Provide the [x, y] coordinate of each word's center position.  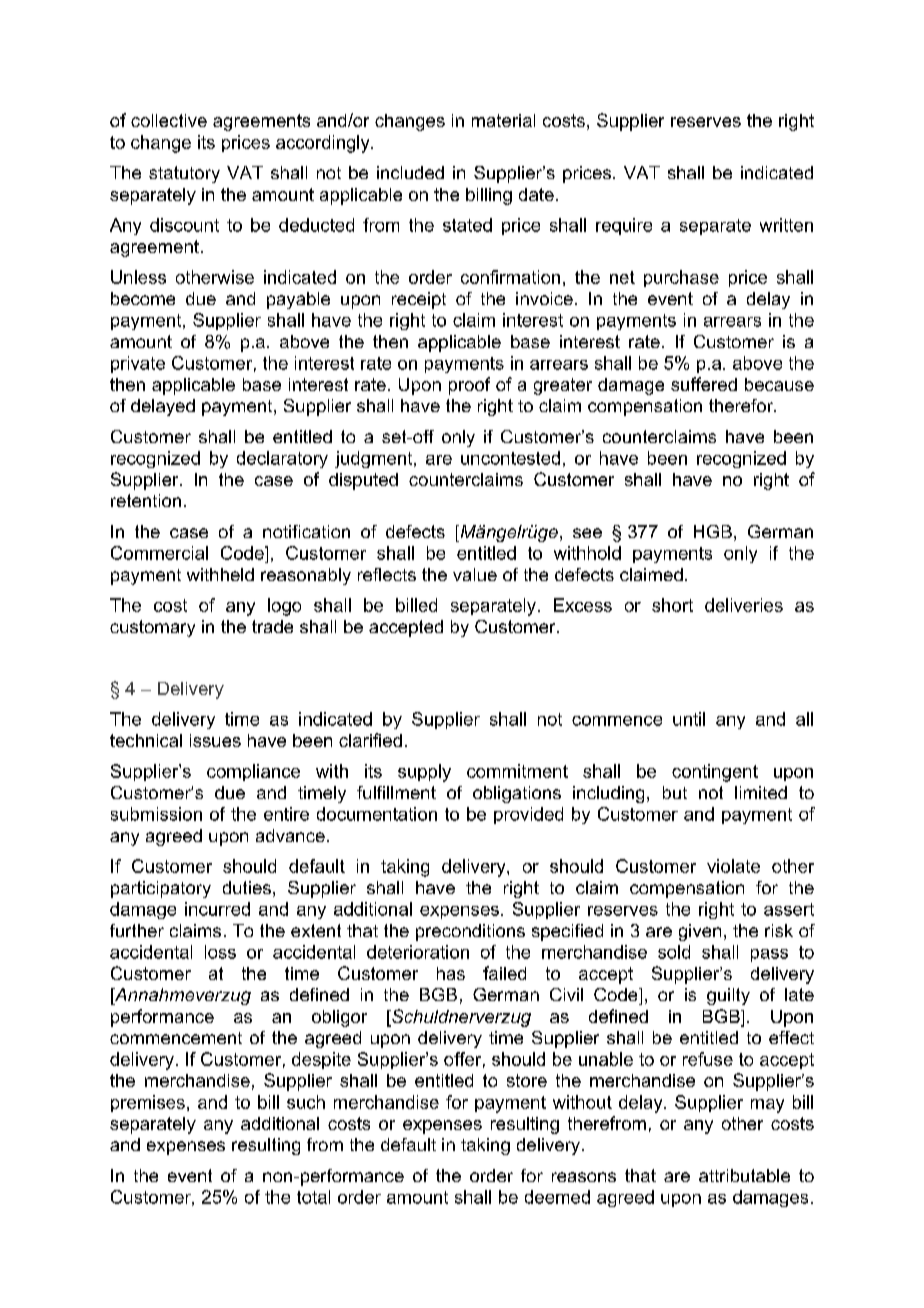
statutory [184, 174]
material [503, 120]
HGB [713, 531]
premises [148, 1103]
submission [156, 814]
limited [761, 792]
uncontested [510, 458]
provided [528, 815]
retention [146, 500]
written [786, 225]
